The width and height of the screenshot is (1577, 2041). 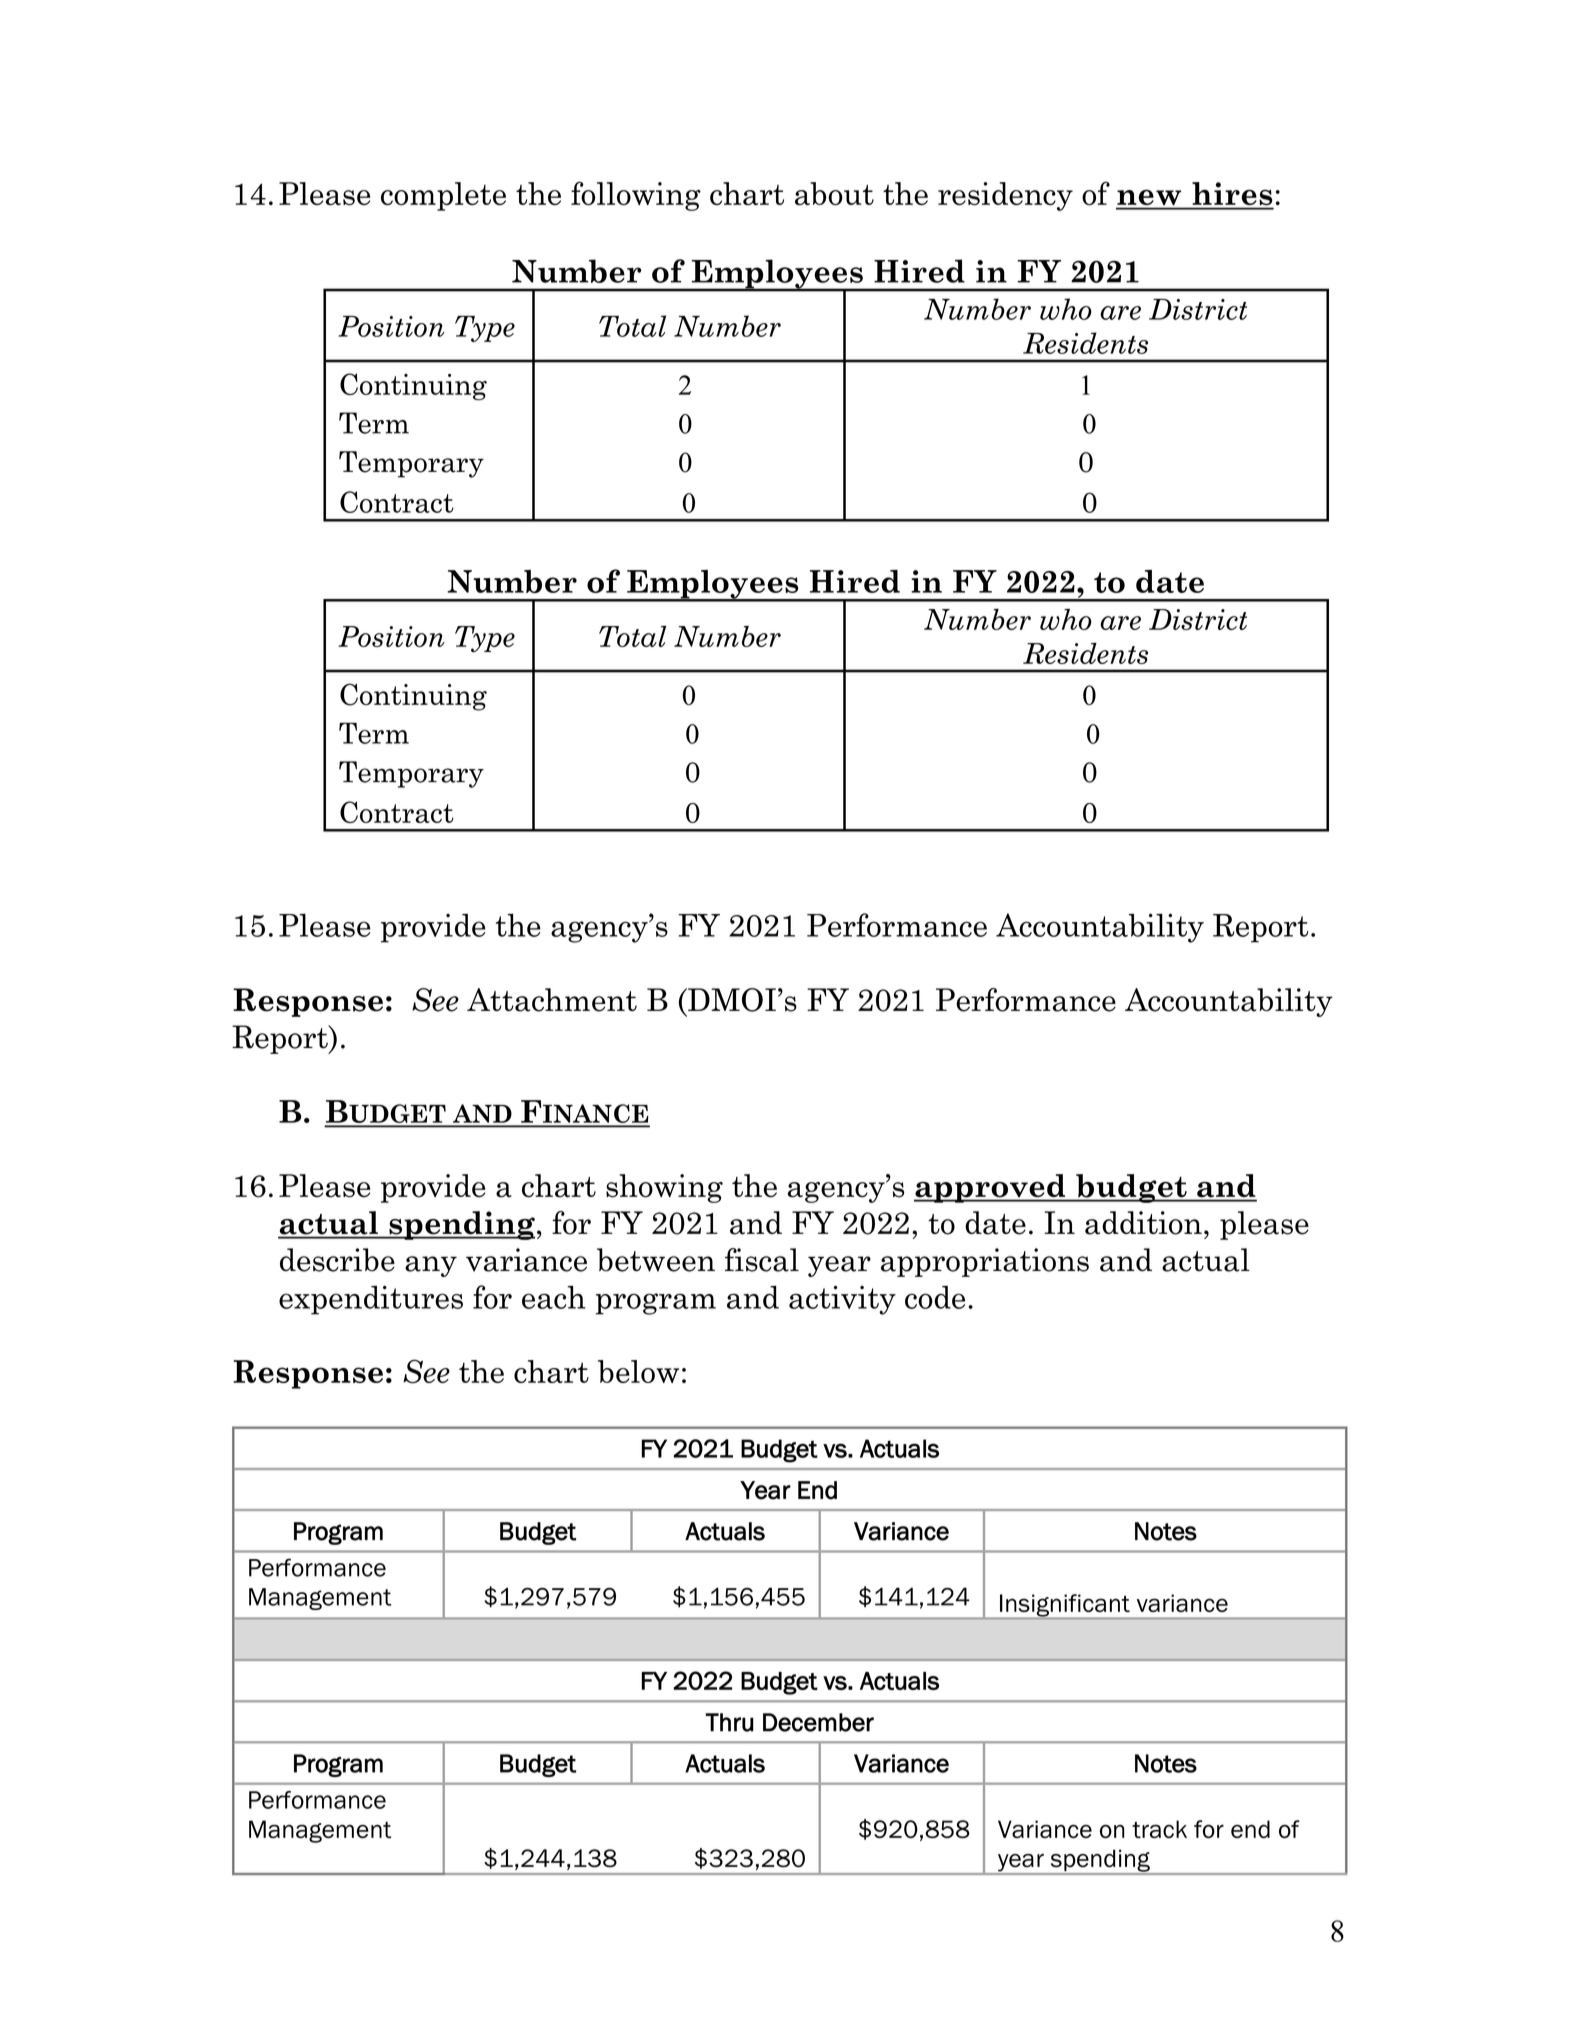 What do you see at coordinates (664, 1188) in the screenshot?
I see `showing` at bounding box center [664, 1188].
